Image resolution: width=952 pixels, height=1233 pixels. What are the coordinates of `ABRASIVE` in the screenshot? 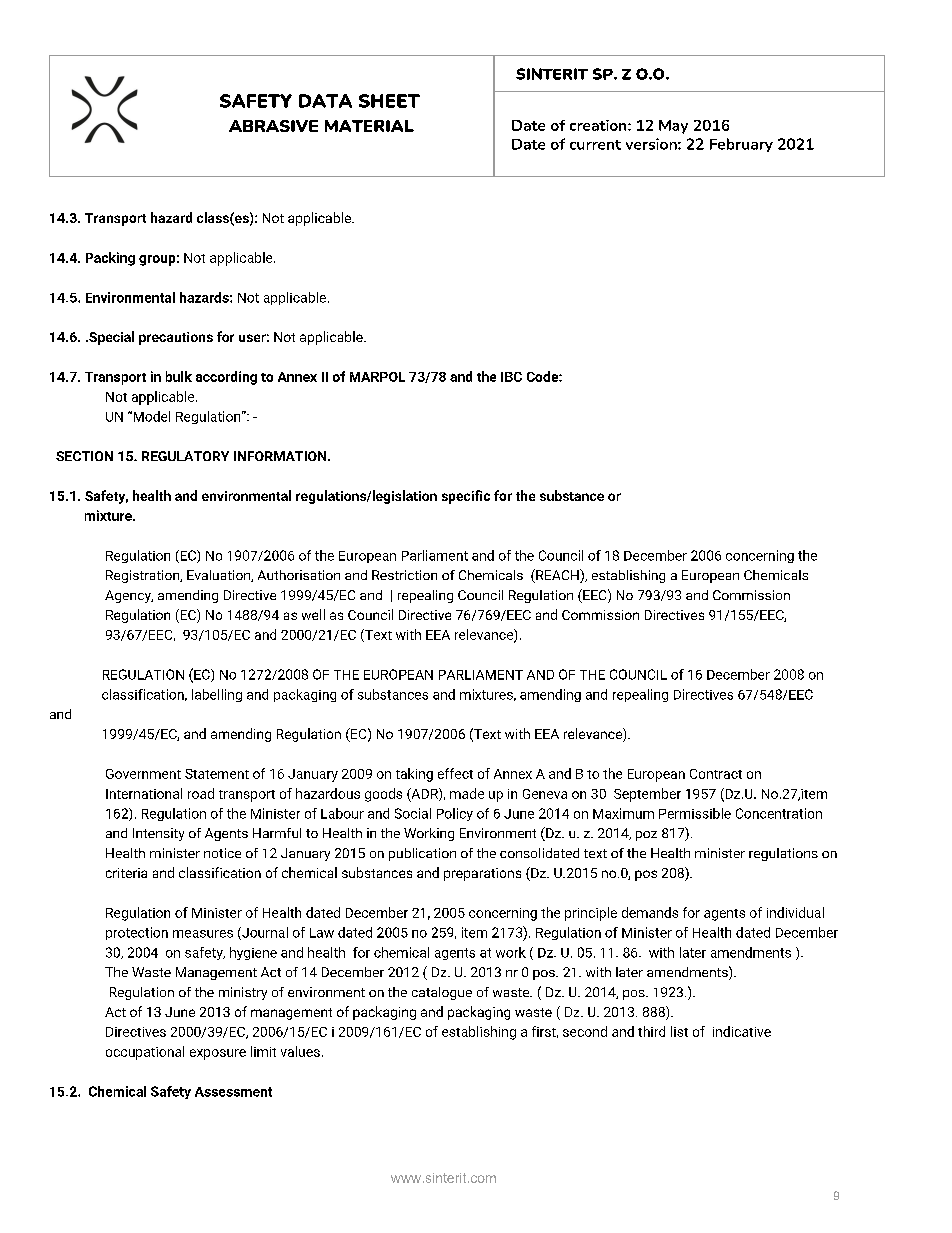 It's located at (273, 126).
